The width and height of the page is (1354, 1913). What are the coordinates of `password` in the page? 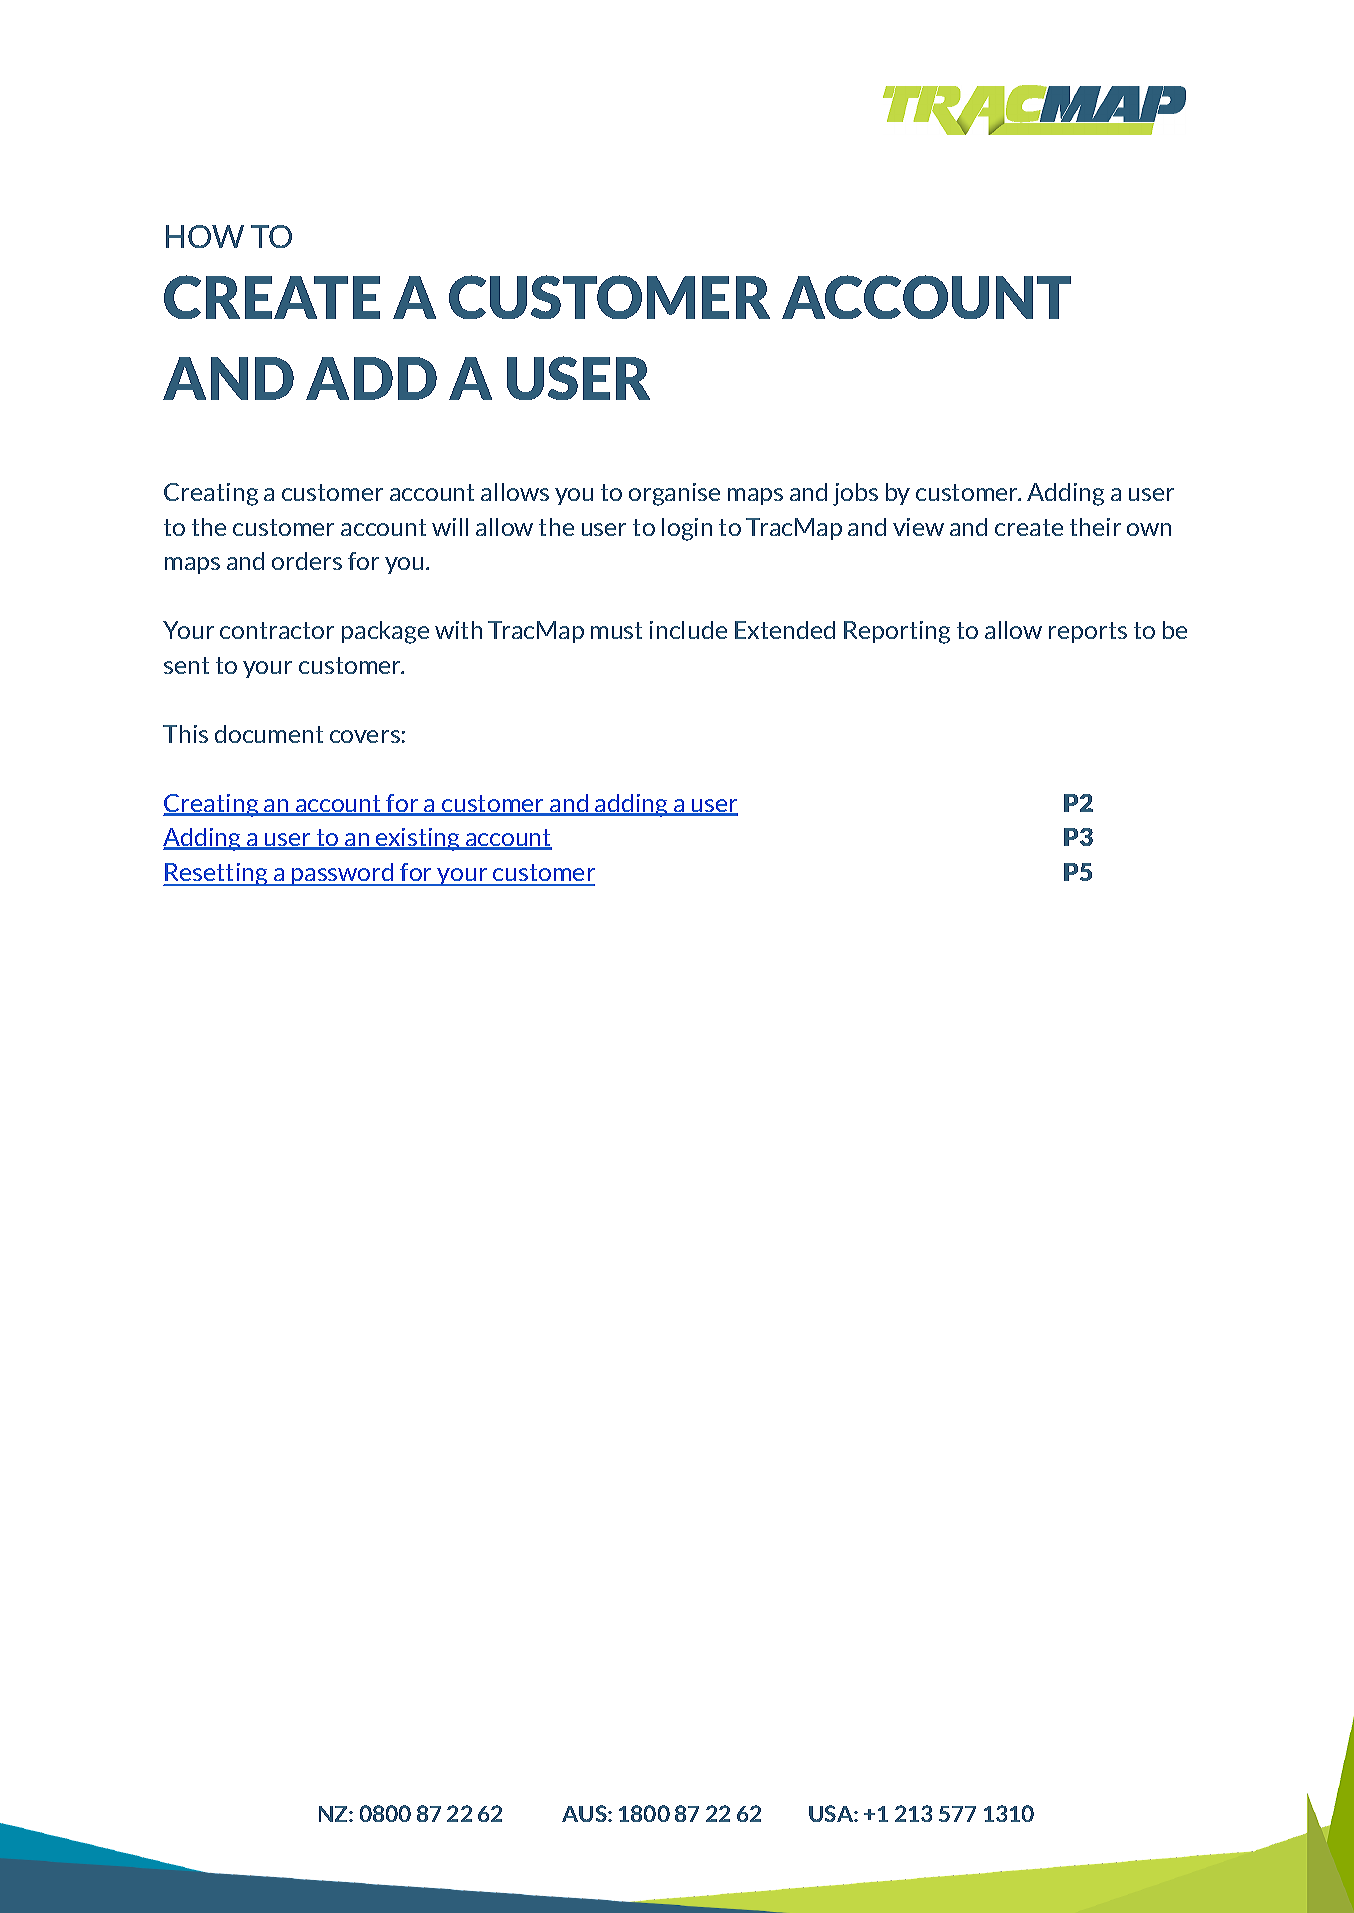 It's located at (343, 874).
